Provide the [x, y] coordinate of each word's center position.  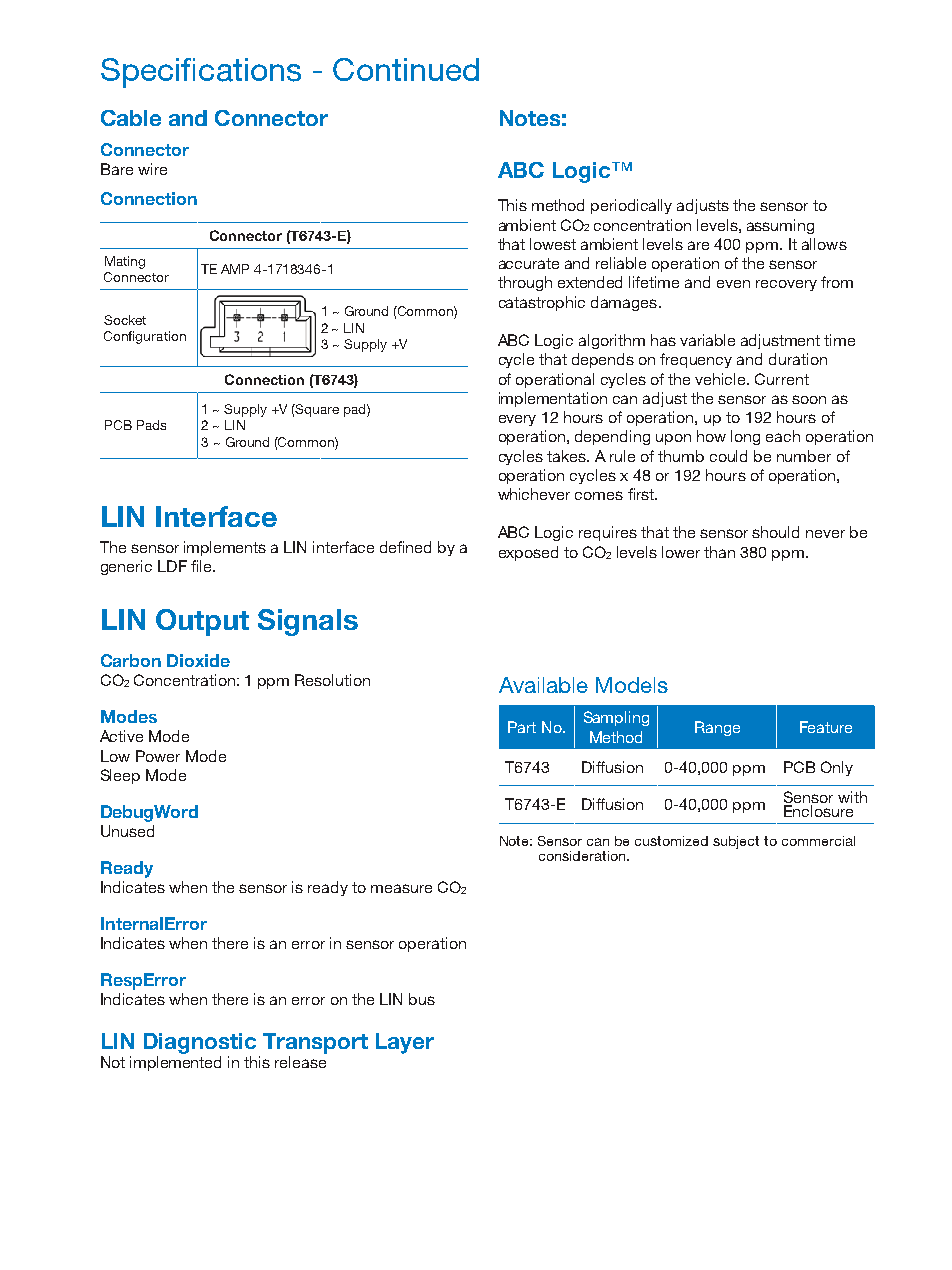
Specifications [201, 73]
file [202, 566]
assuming [780, 226]
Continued [406, 69]
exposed [528, 553]
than [719, 552]
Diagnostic [200, 1043]
